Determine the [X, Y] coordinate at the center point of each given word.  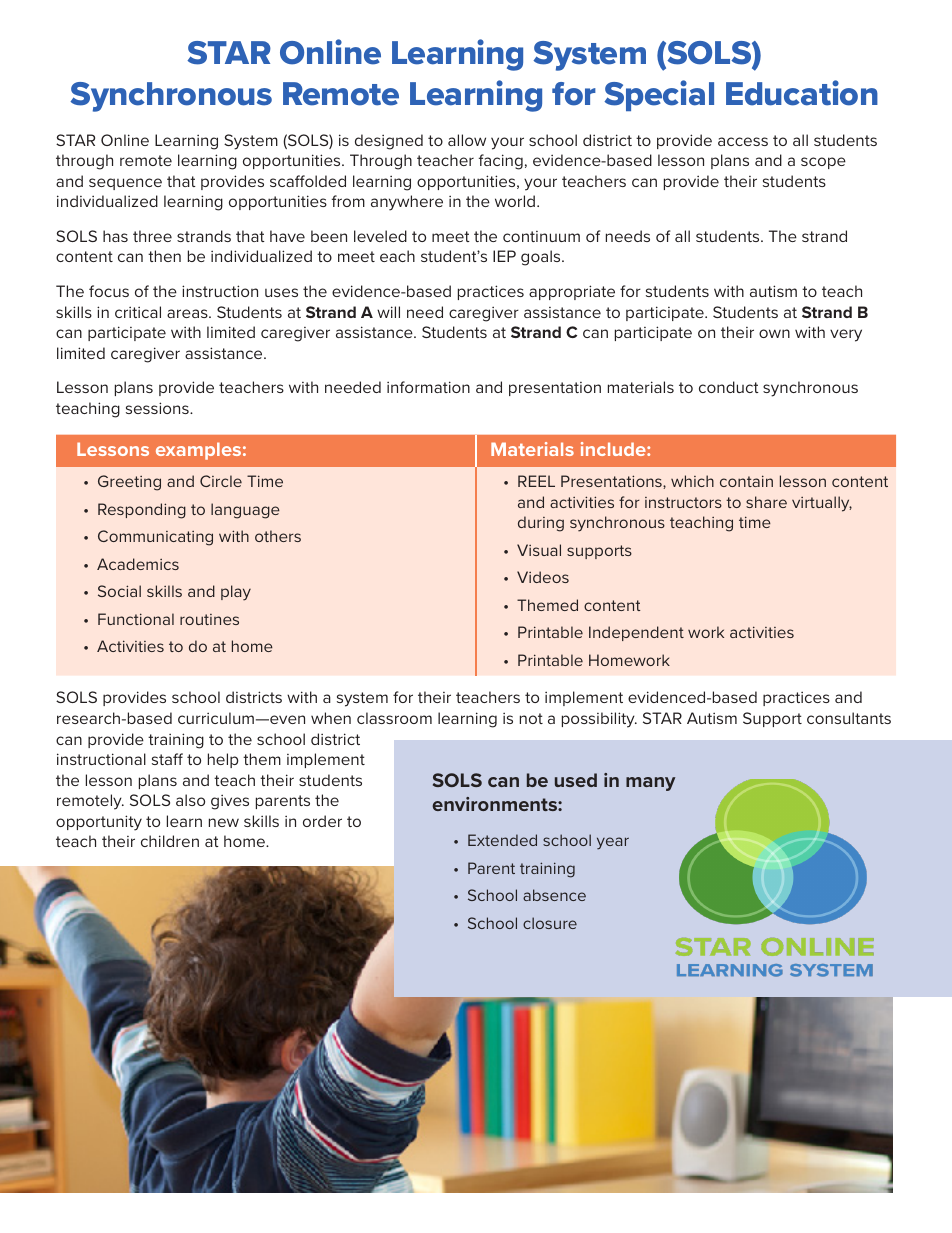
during [541, 524]
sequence [125, 184]
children [170, 841]
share [766, 502]
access [743, 141]
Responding [142, 511]
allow [467, 140]
